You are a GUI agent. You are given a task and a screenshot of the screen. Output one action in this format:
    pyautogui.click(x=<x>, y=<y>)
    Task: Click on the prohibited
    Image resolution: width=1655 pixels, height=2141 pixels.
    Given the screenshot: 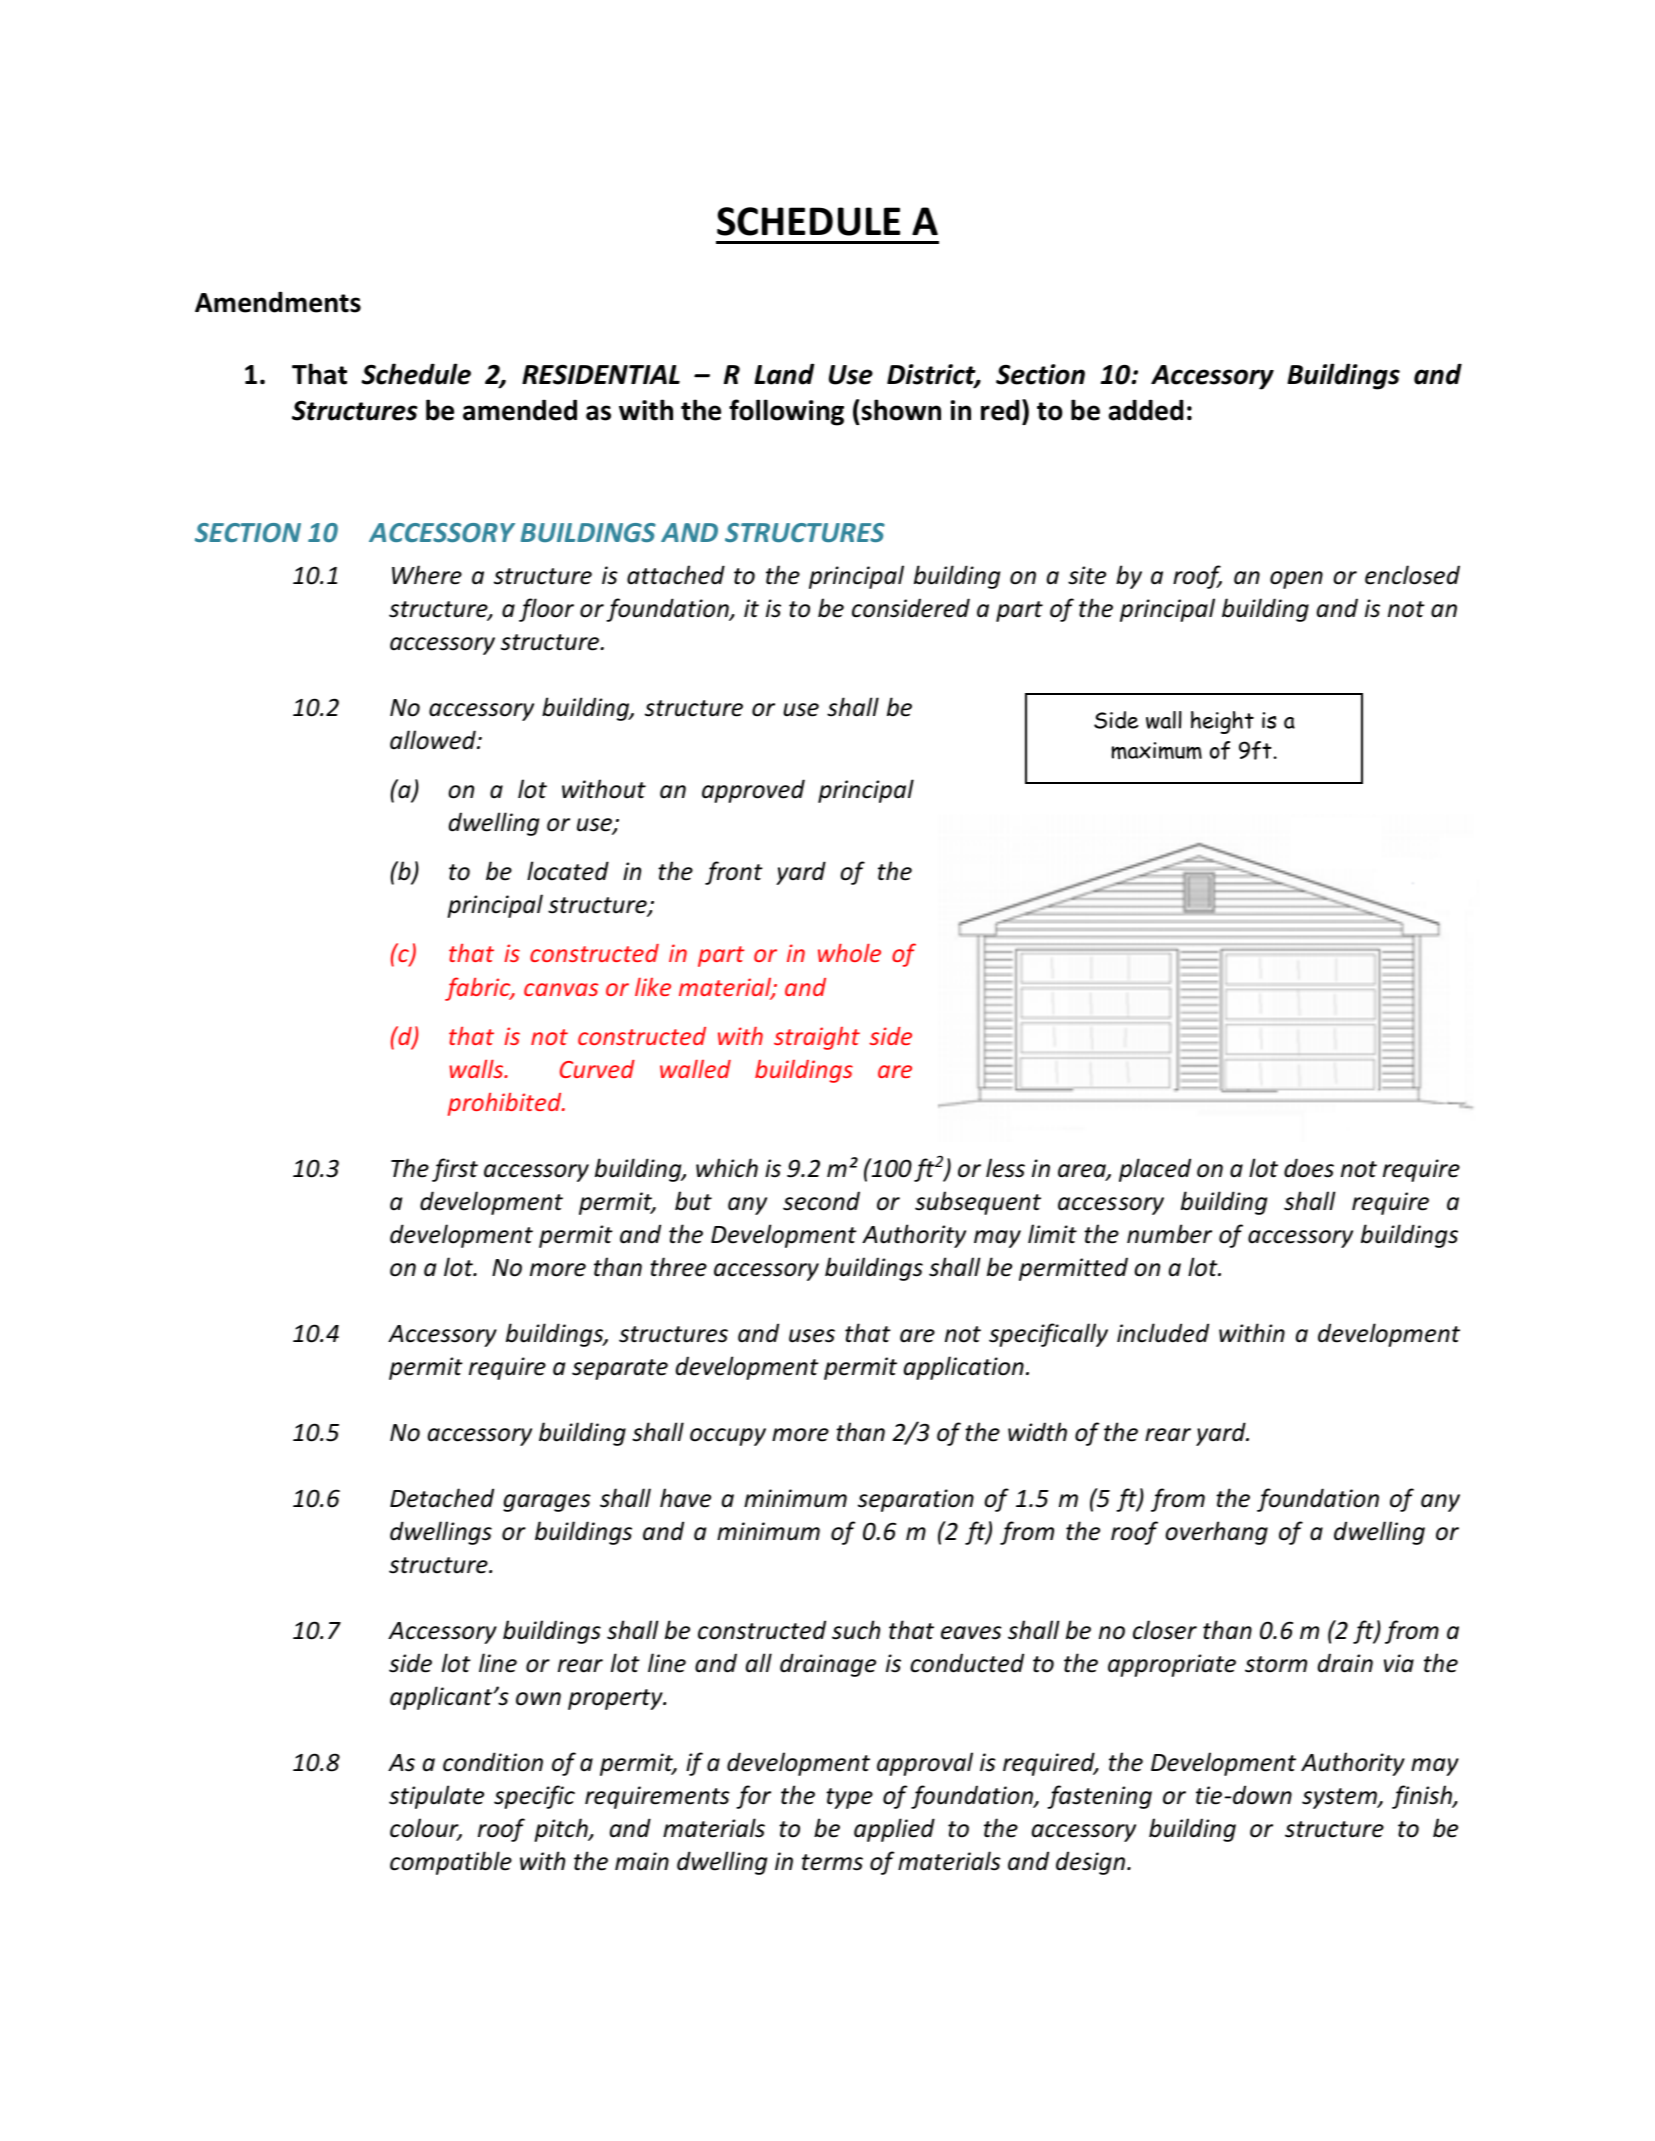 What is the action you would take?
    pyautogui.click(x=506, y=1104)
